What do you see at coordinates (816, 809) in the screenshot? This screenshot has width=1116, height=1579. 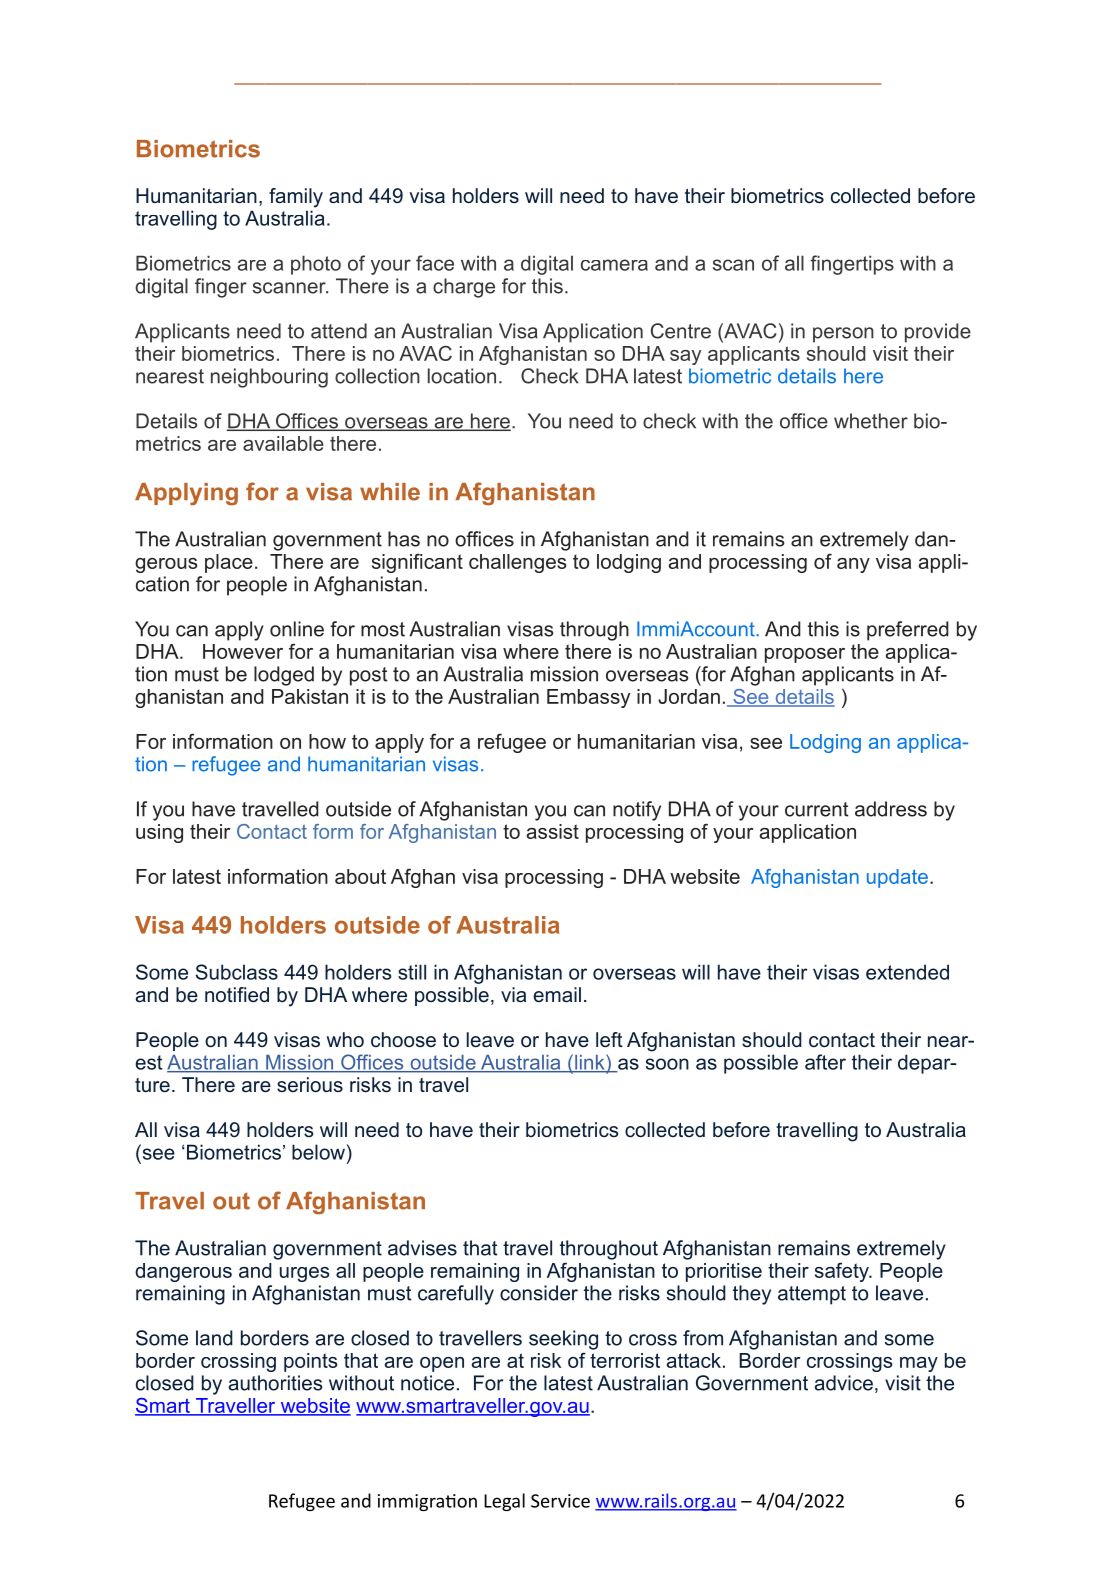 I see `current` at bounding box center [816, 809].
